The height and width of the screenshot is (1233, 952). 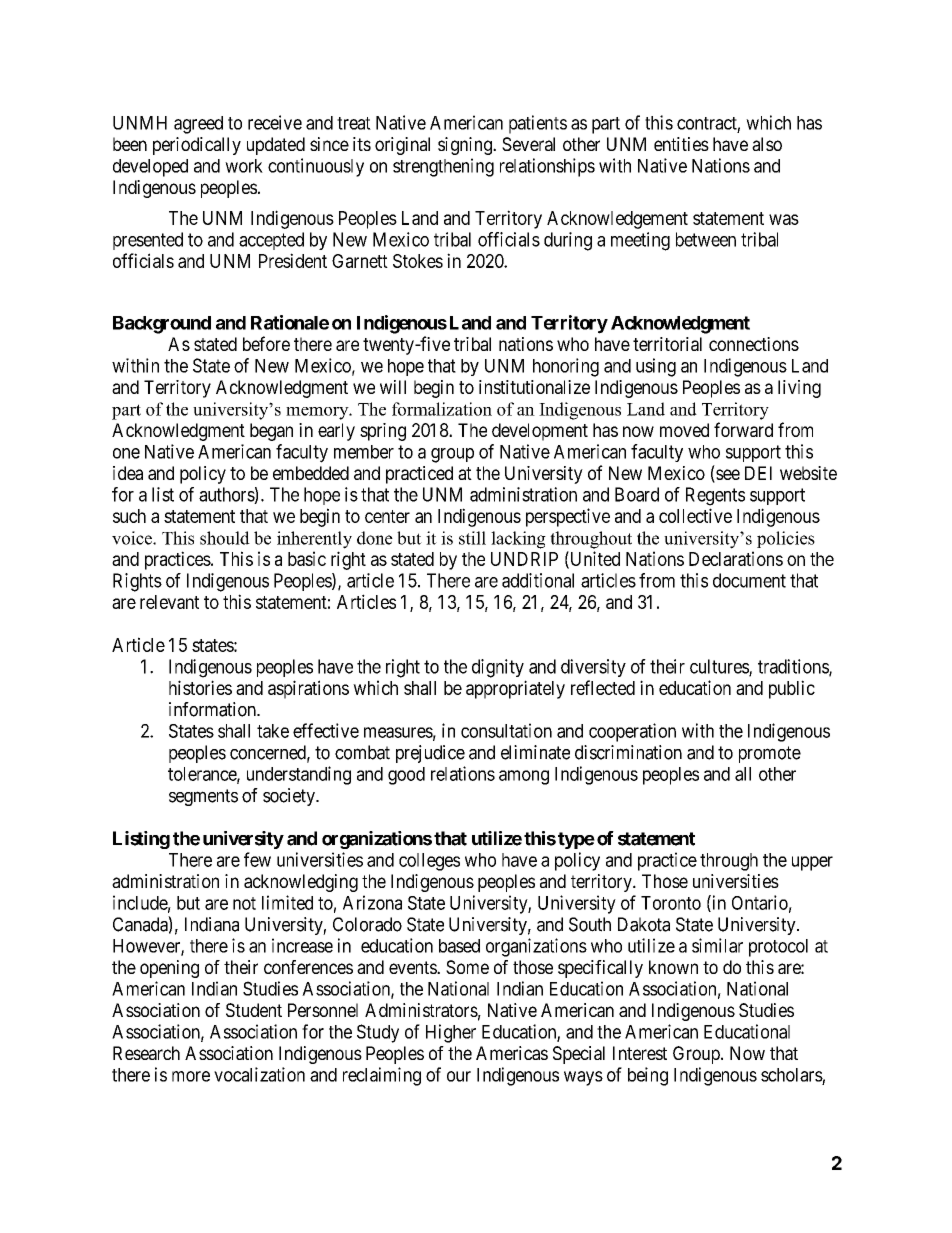 What do you see at coordinates (754, 344) in the screenshot?
I see `connections` at bounding box center [754, 344].
